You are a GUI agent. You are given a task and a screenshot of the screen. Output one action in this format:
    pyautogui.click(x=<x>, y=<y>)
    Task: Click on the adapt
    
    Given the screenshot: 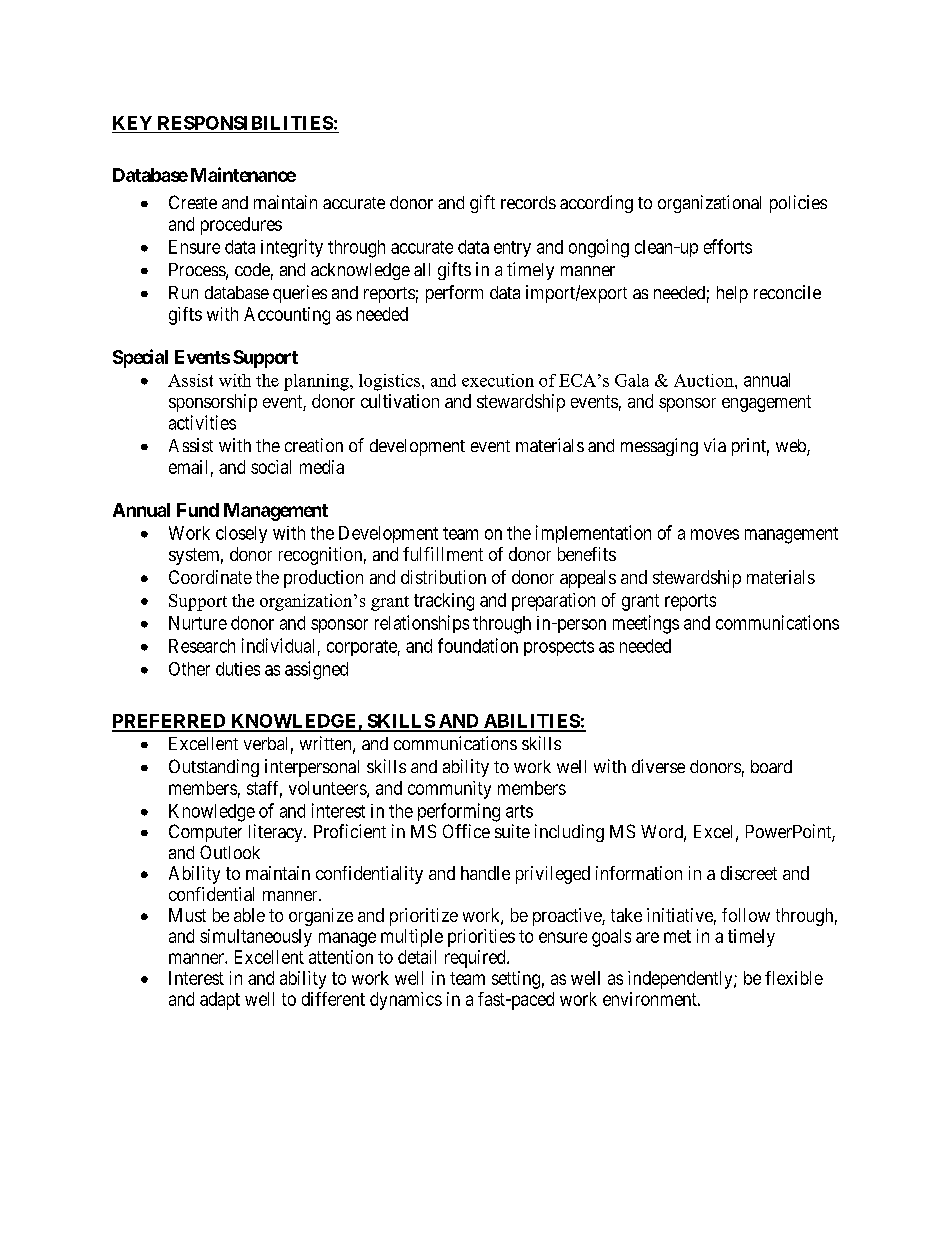 What is the action you would take?
    pyautogui.click(x=220, y=1001)
